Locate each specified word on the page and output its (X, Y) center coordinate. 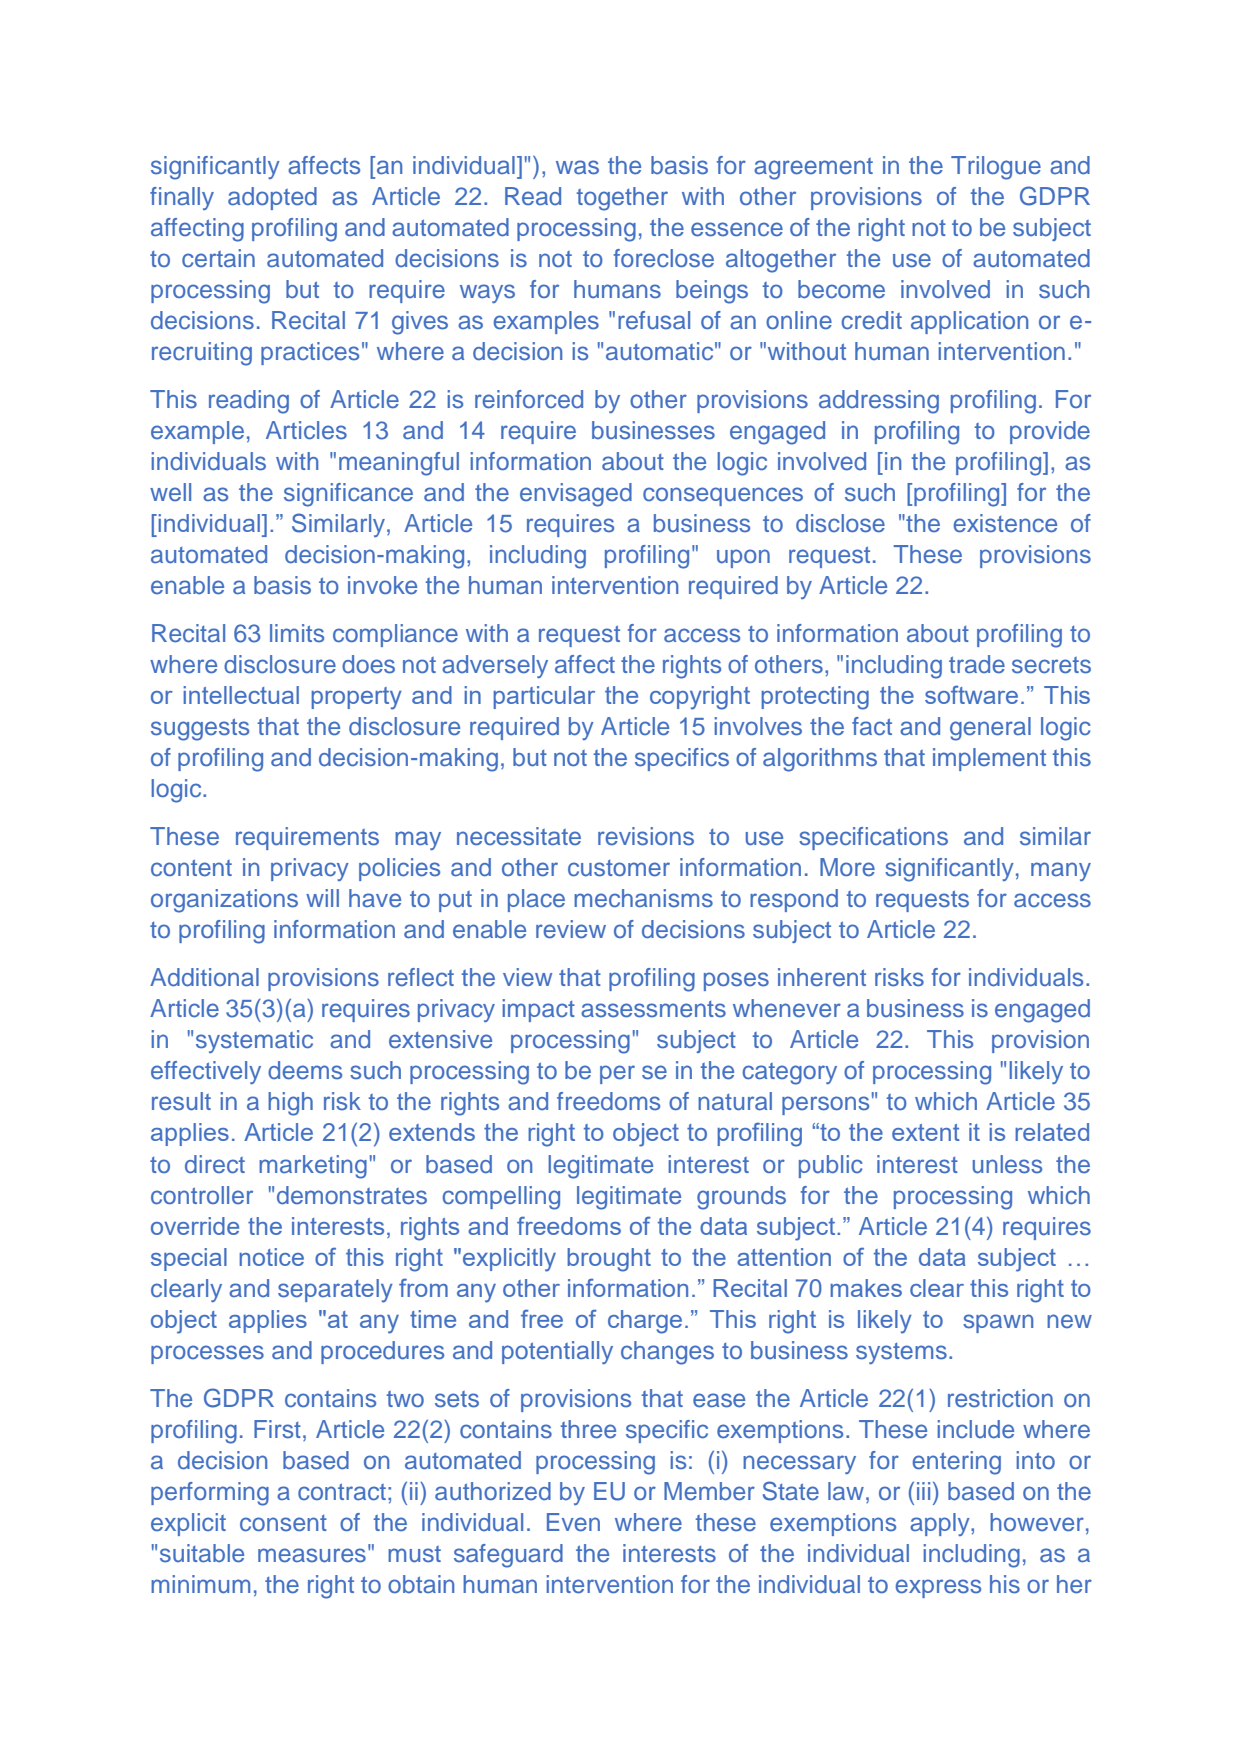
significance (348, 495)
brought (609, 1260)
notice (271, 1257)
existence (1005, 523)
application (969, 322)
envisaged (576, 495)
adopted (272, 198)
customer (619, 868)
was (577, 167)
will (322, 898)
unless (1007, 1164)
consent (283, 1523)
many (1061, 871)
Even (573, 1522)
